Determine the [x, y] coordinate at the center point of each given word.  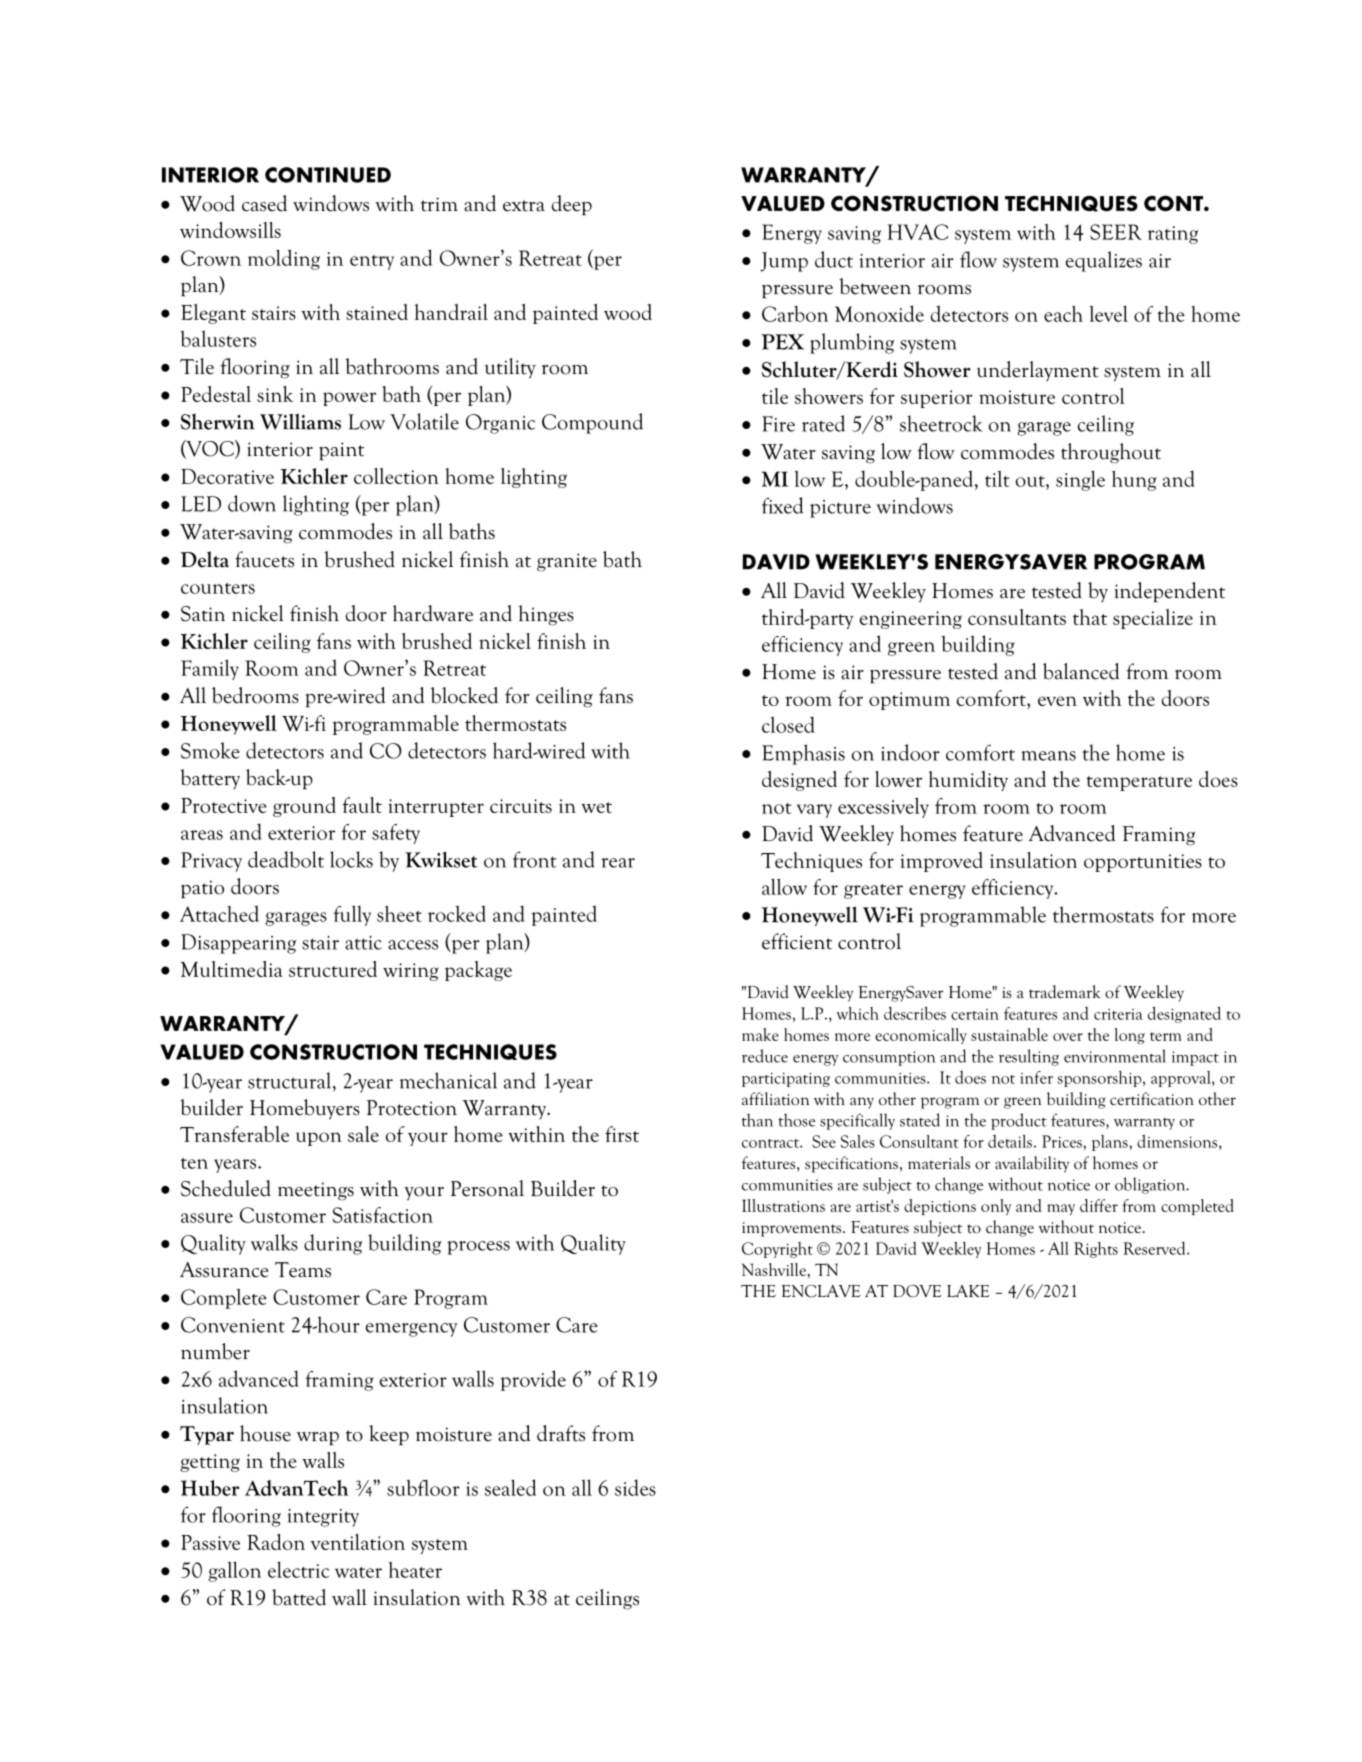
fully [352, 915]
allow [784, 886]
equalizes [1104, 261]
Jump [784, 262]
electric [298, 1569]
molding [284, 259]
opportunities [1143, 863]
